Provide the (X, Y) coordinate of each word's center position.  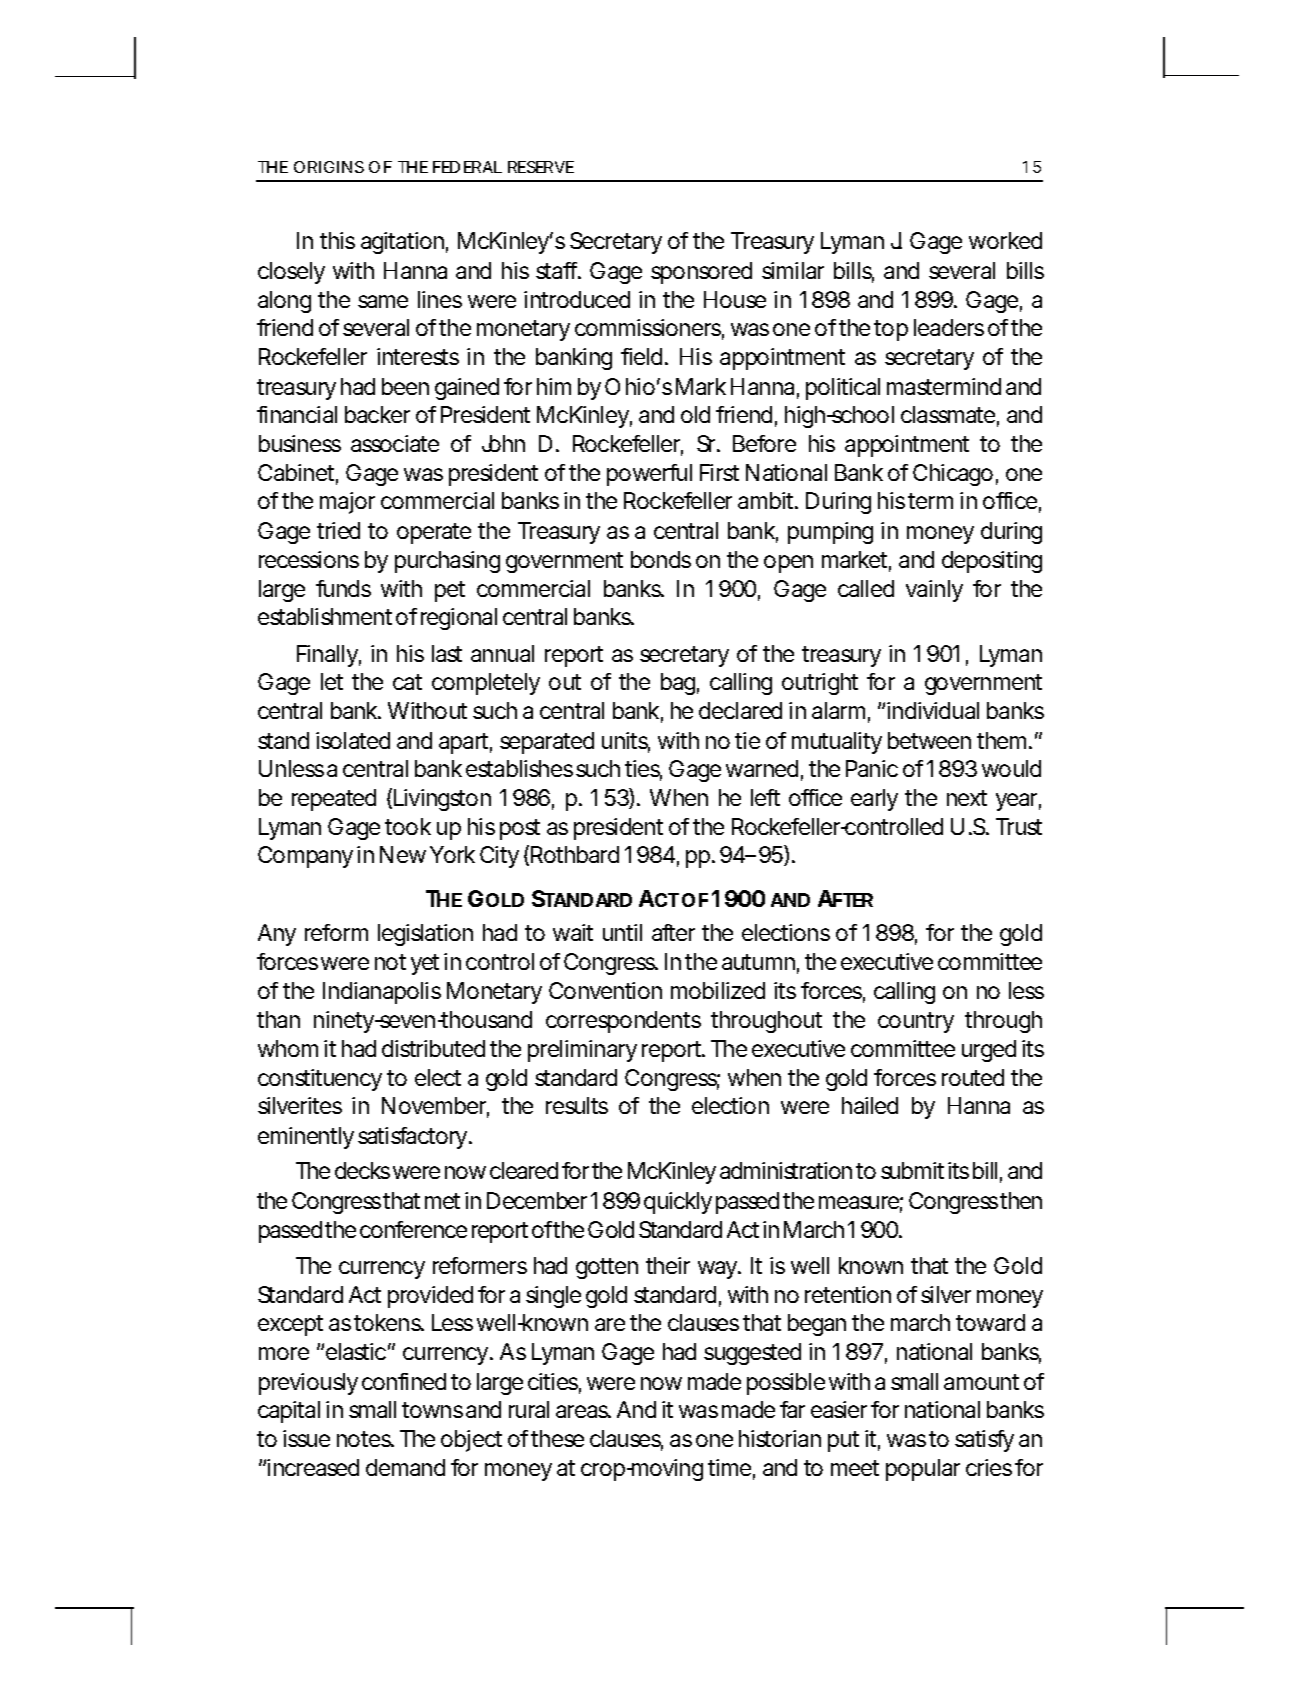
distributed (433, 1048)
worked (1005, 240)
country (916, 1022)
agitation (404, 243)
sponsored (701, 273)
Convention (605, 990)
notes (365, 1439)
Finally (329, 656)
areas (583, 1411)
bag (680, 684)
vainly (934, 591)
